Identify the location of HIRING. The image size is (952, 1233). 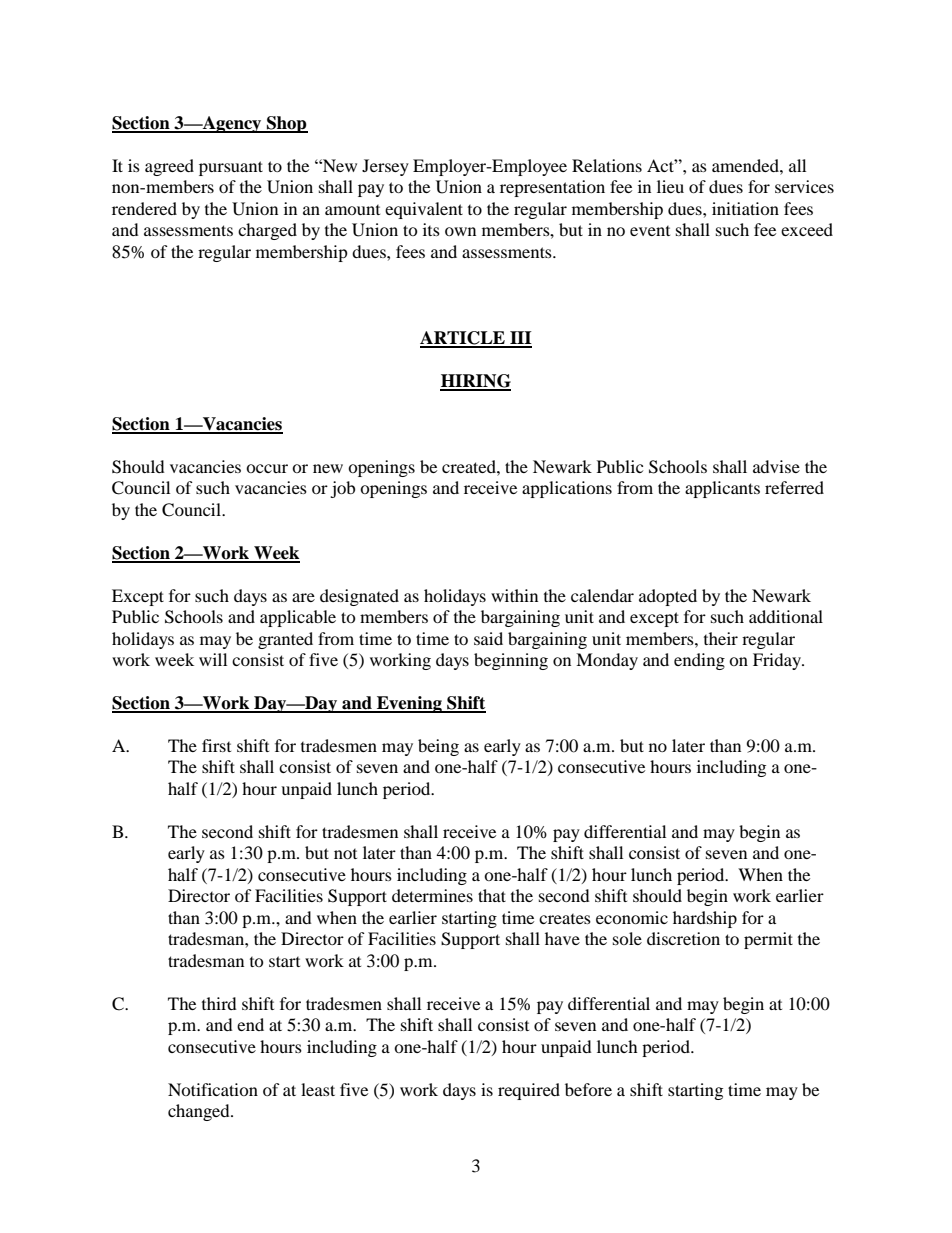
(475, 382).
